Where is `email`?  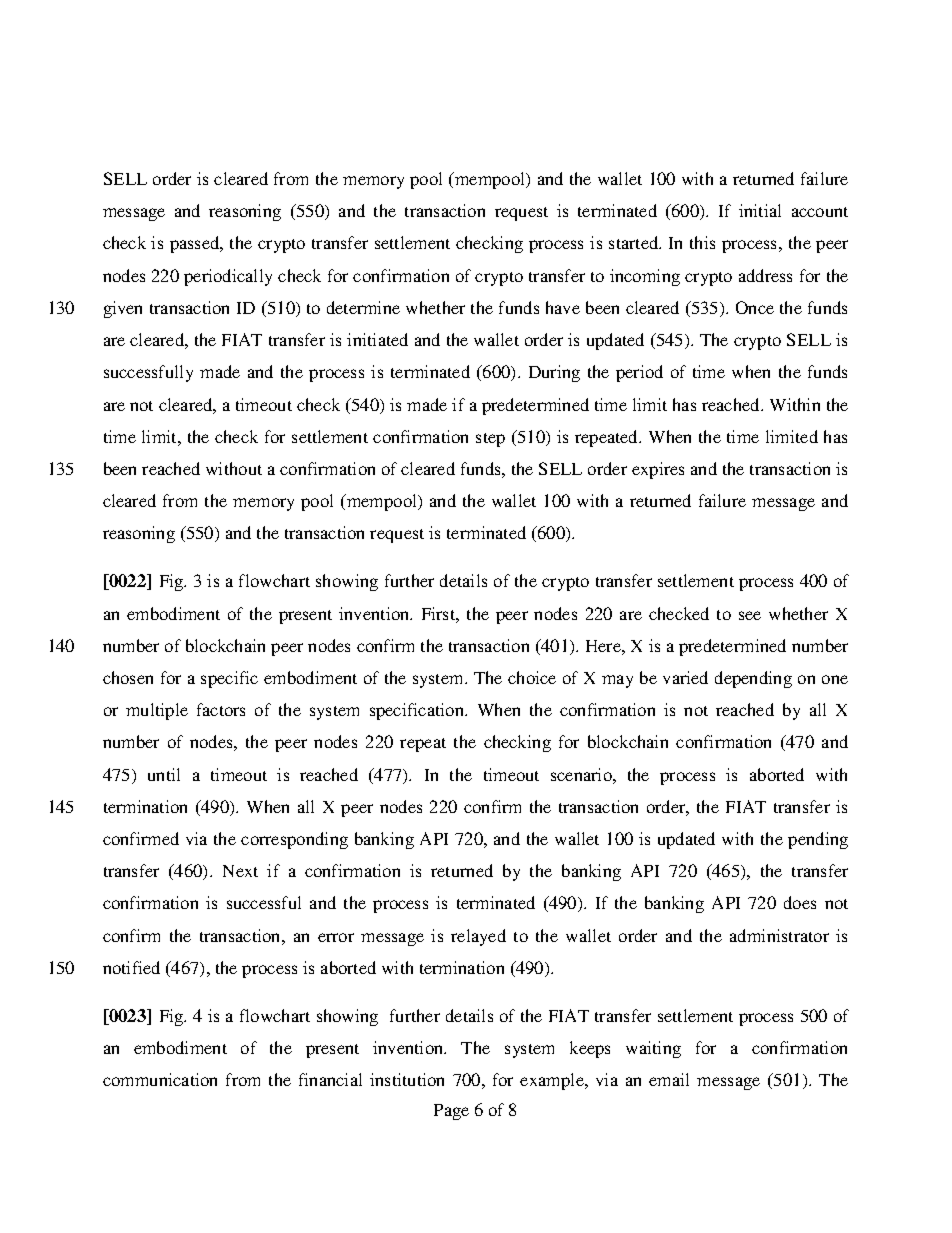
email is located at coordinates (669, 1079).
